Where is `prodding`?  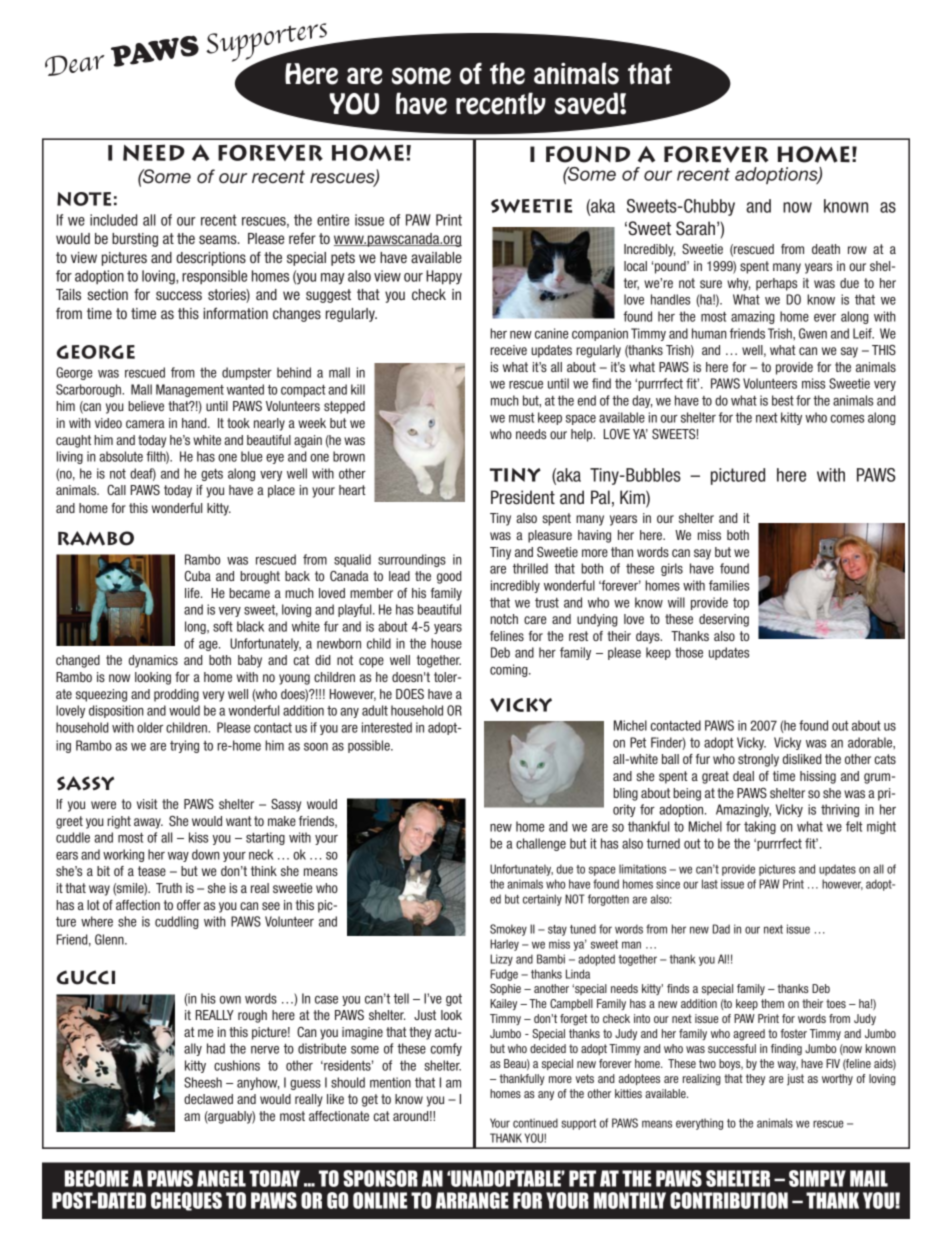
prodding is located at coordinates (176, 695).
